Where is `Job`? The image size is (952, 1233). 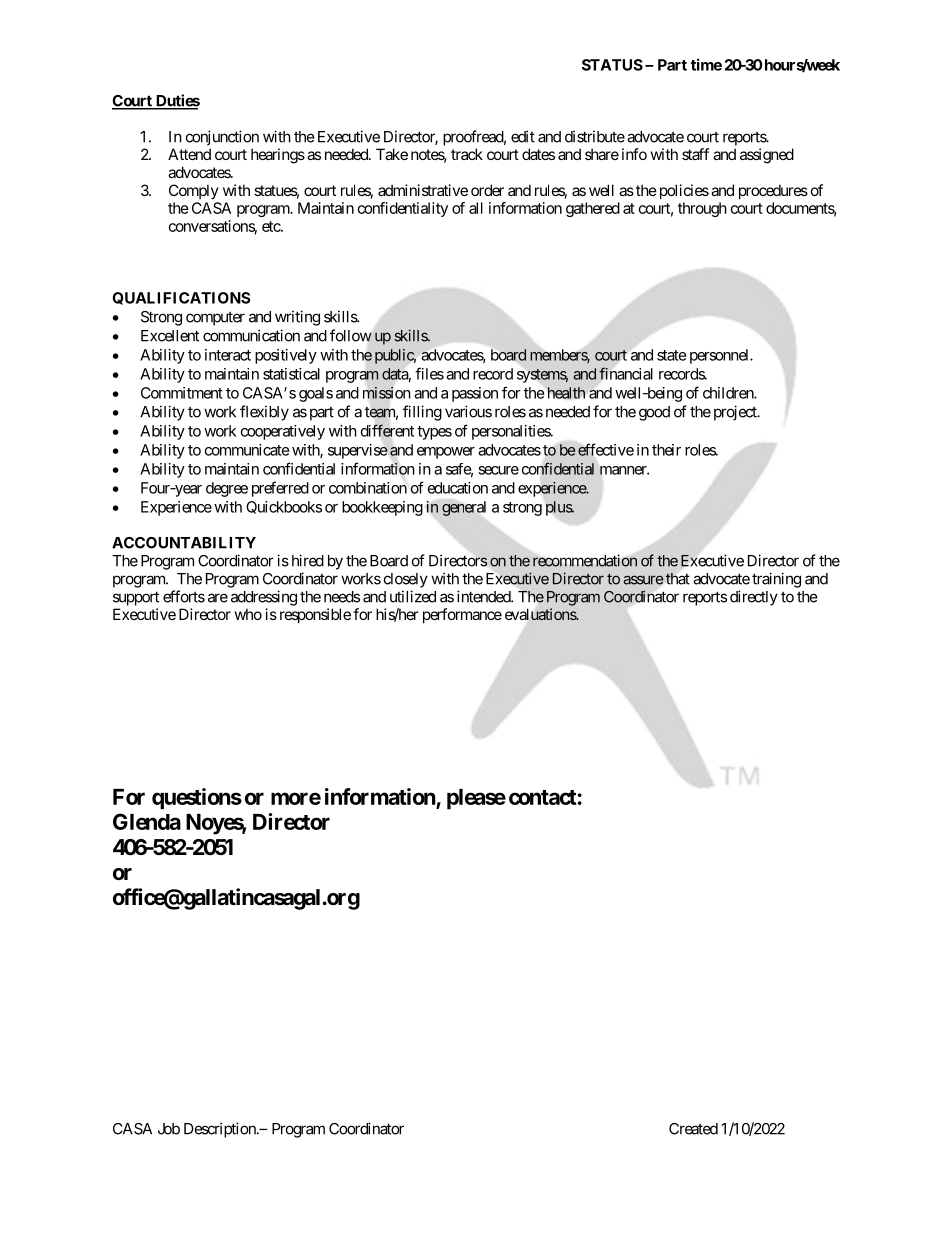 Job is located at coordinates (169, 1129).
